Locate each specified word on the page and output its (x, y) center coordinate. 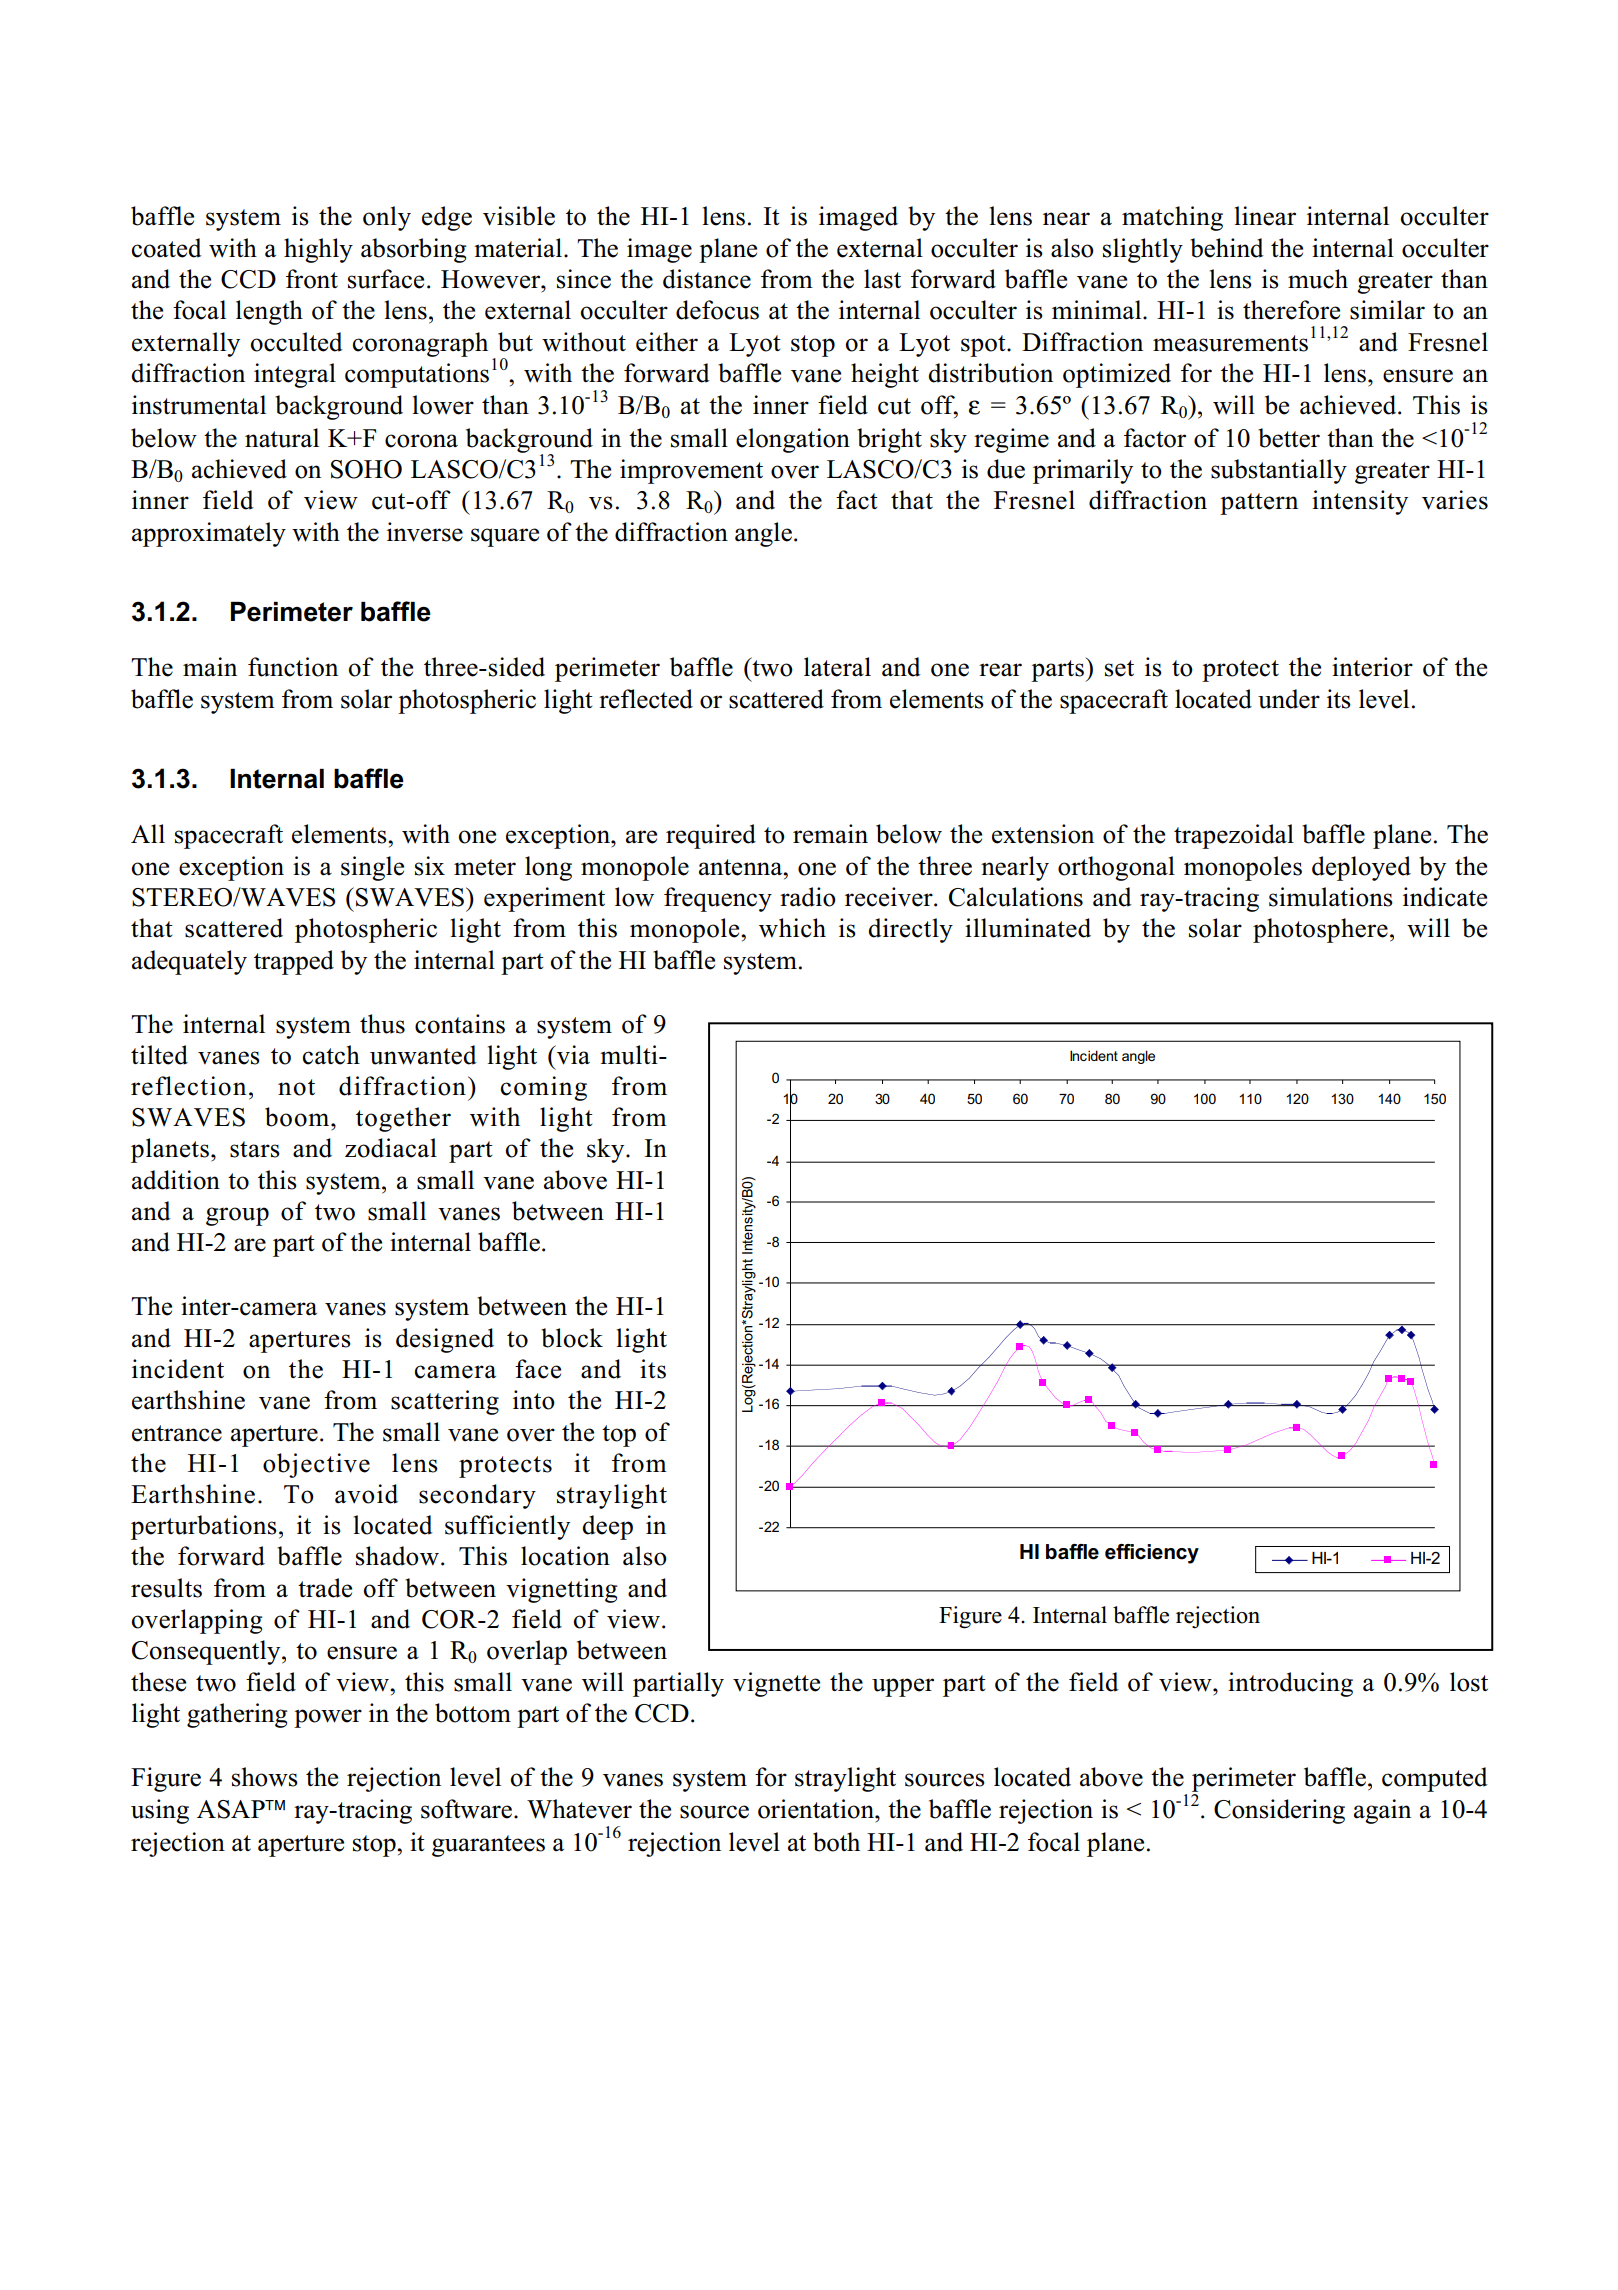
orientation (817, 1809)
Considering (1279, 1811)
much (1318, 279)
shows (265, 1777)
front (312, 279)
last (882, 279)
